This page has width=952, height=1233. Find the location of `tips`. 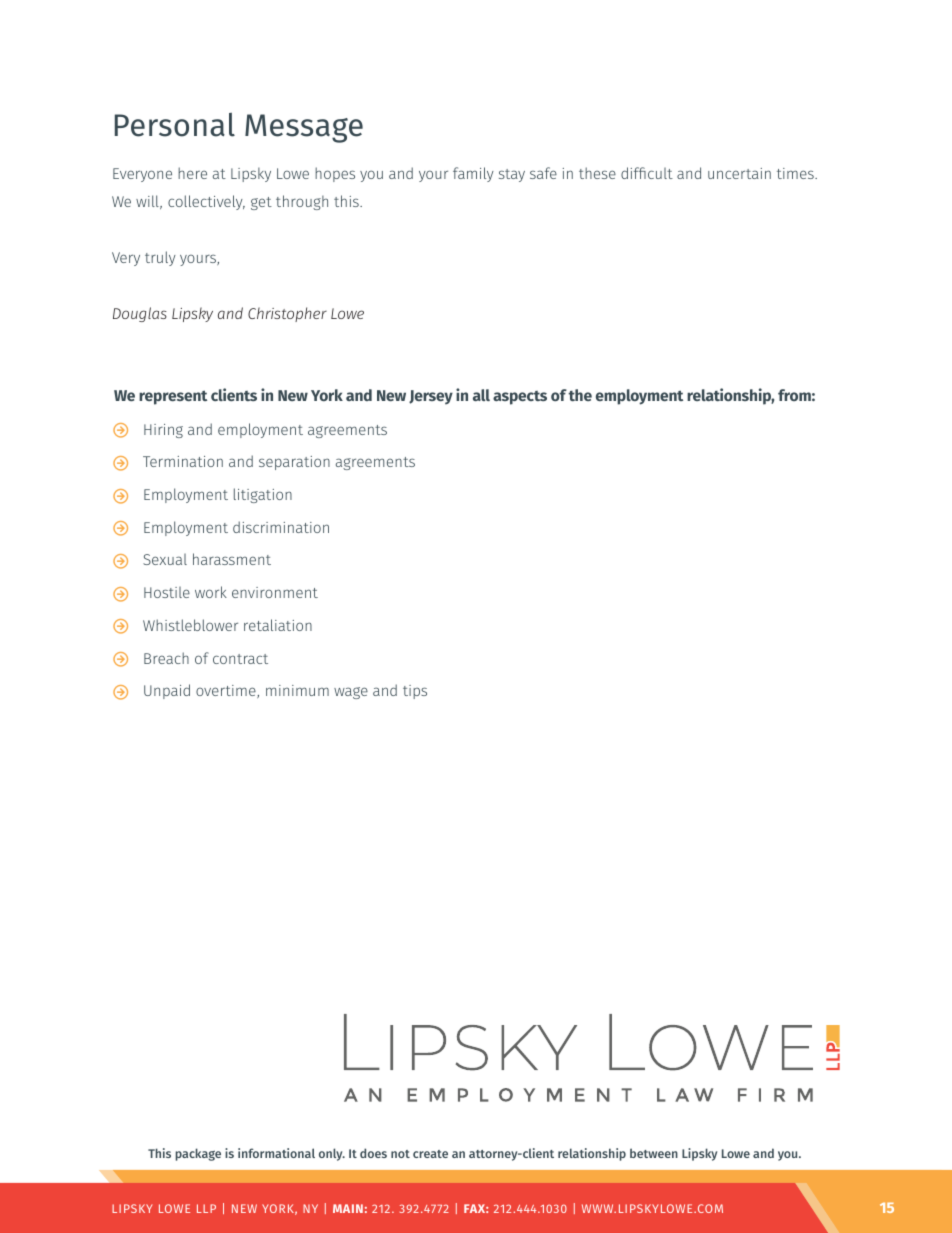

tips is located at coordinates (415, 692).
